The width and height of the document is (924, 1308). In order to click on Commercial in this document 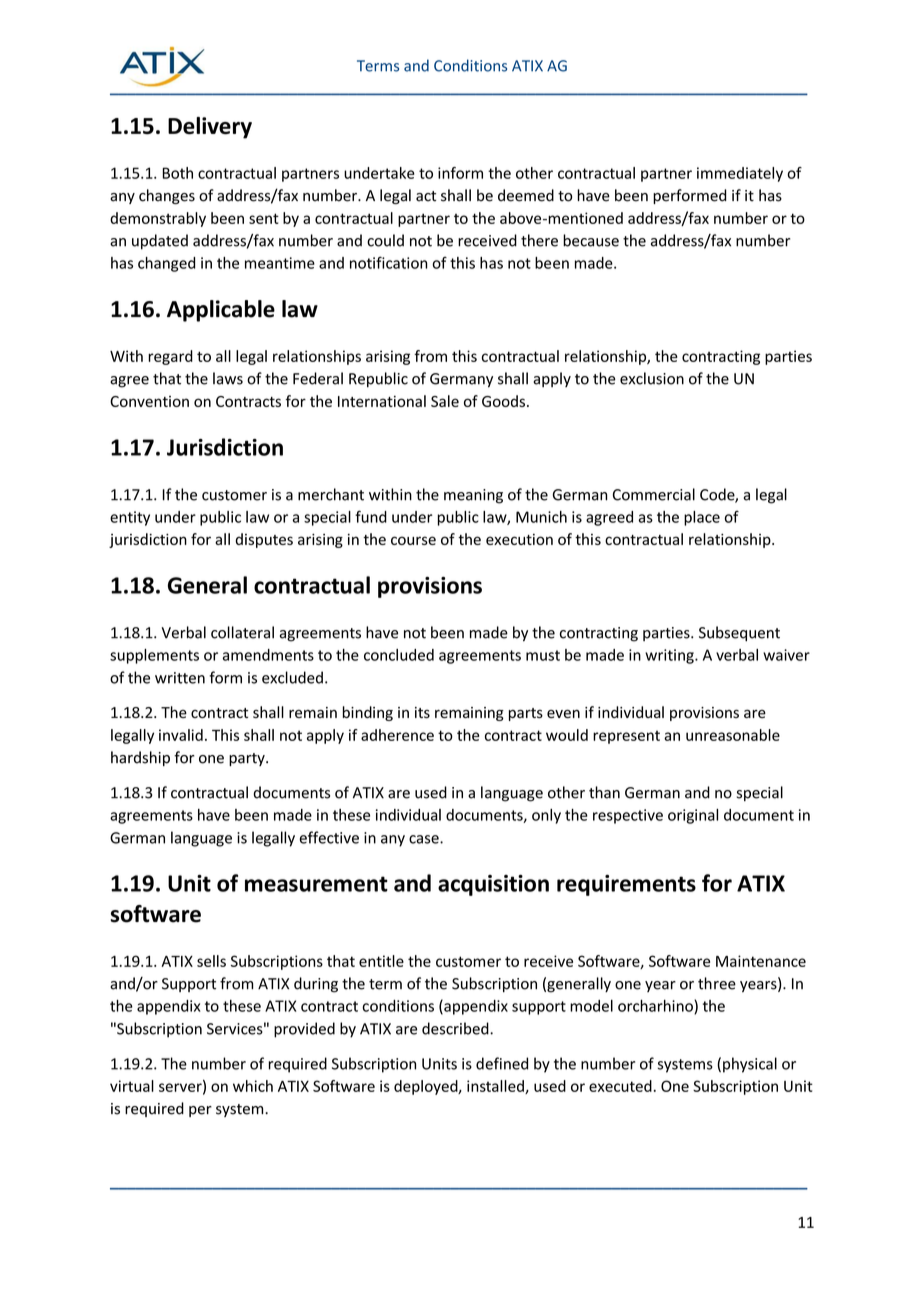, I will do `click(654, 494)`.
